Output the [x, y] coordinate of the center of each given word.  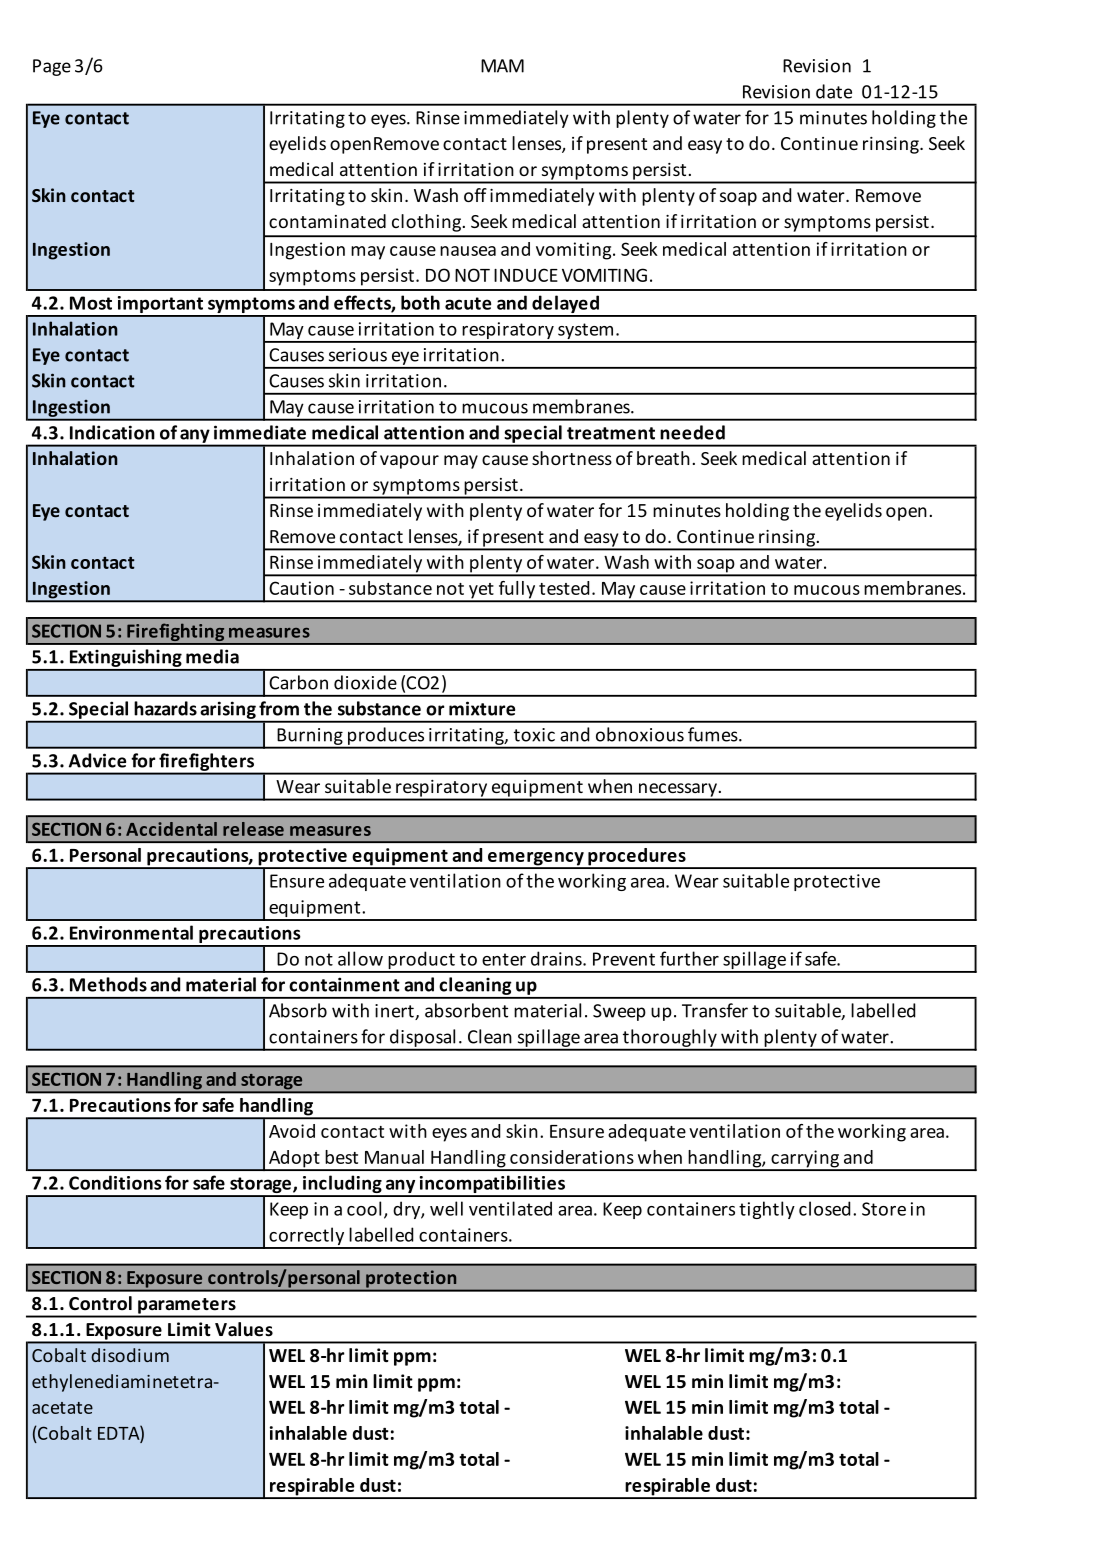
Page [52, 67]
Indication [112, 432]
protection [411, 1279]
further [689, 958]
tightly [767, 1210]
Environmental [131, 932]
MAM [502, 66]
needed [692, 432]
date [834, 91]
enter [504, 959]
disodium [130, 1355]
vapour [409, 462]
